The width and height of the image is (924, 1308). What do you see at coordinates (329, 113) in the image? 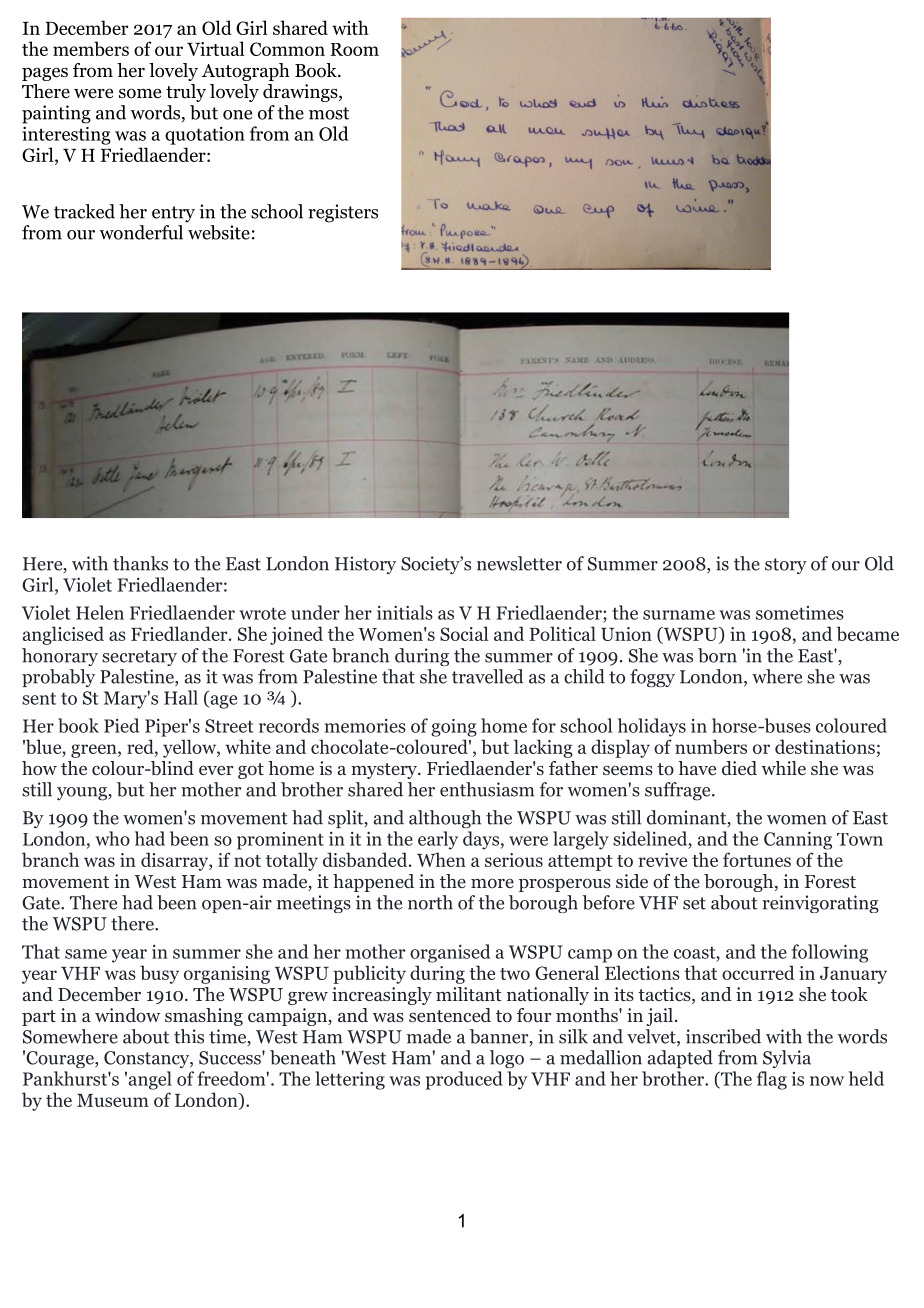
I see `most` at bounding box center [329, 113].
